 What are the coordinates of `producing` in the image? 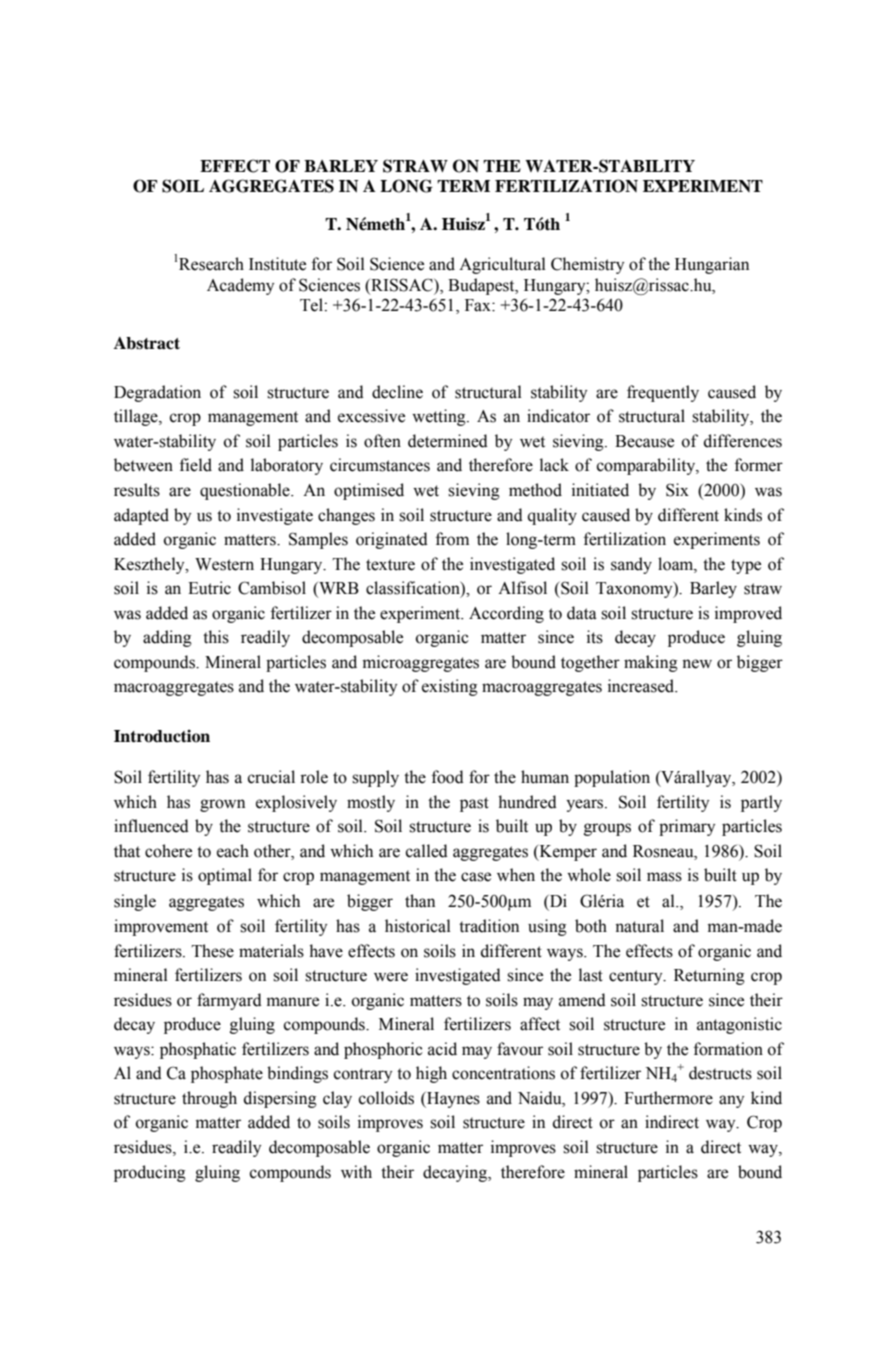 It's located at (150, 1173).
